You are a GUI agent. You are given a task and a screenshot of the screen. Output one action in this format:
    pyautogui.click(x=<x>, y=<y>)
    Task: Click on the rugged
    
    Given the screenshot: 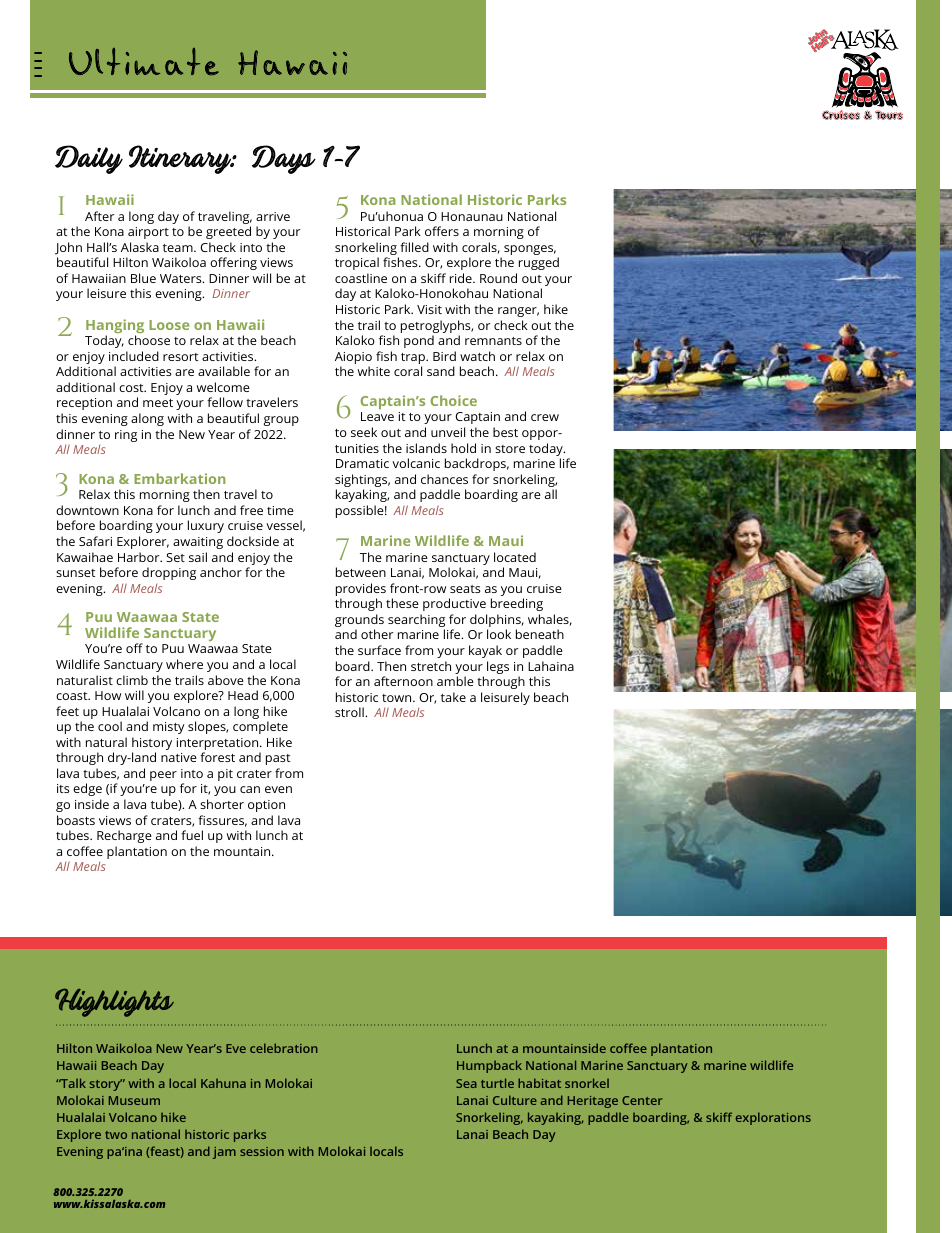 What is the action you would take?
    pyautogui.click(x=539, y=263)
